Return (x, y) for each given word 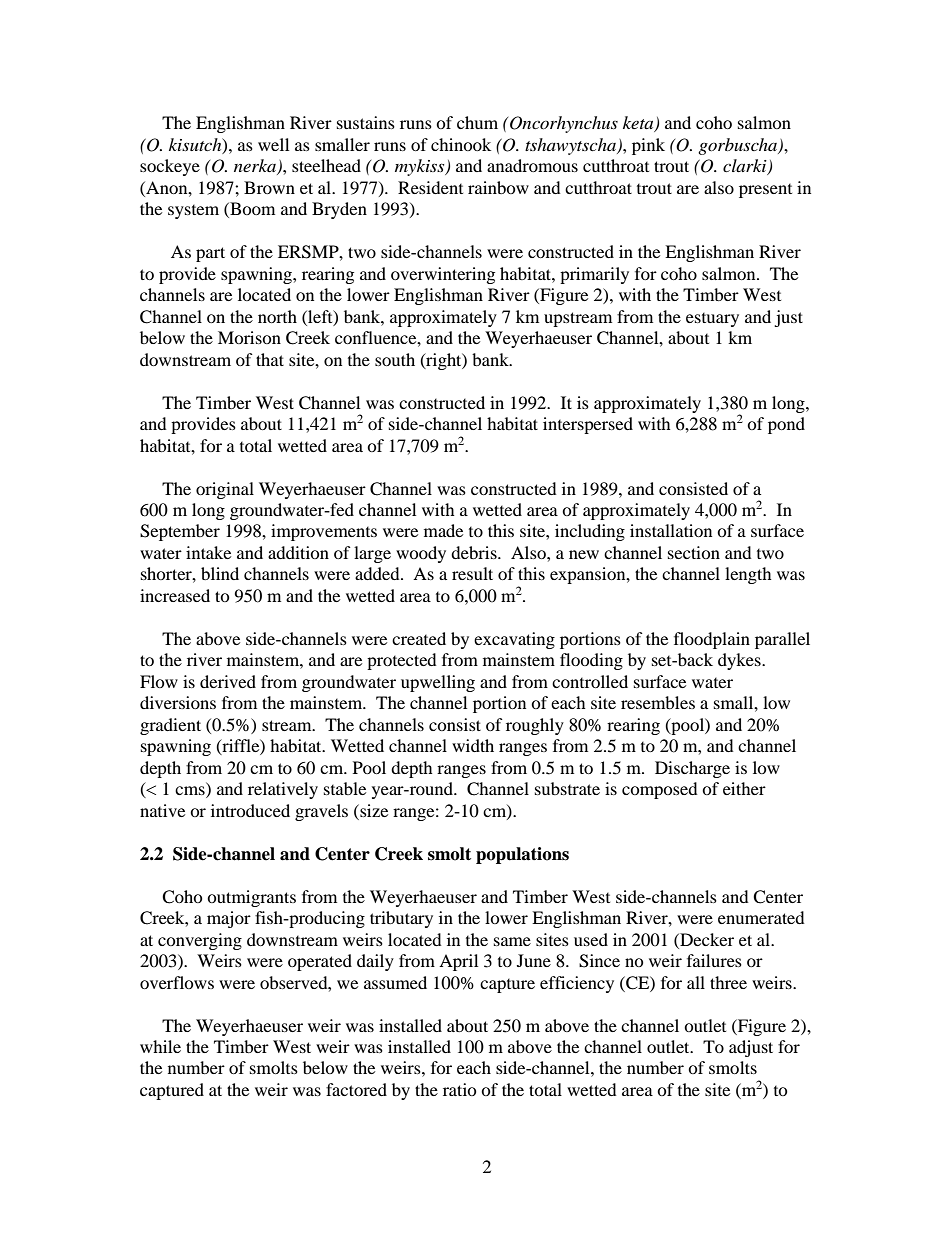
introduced (250, 810)
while (160, 1046)
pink (648, 146)
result (472, 573)
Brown (269, 187)
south (395, 359)
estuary (712, 320)
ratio (460, 1089)
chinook (461, 144)
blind (220, 573)
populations (522, 855)
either (744, 788)
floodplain (712, 640)
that (270, 359)
